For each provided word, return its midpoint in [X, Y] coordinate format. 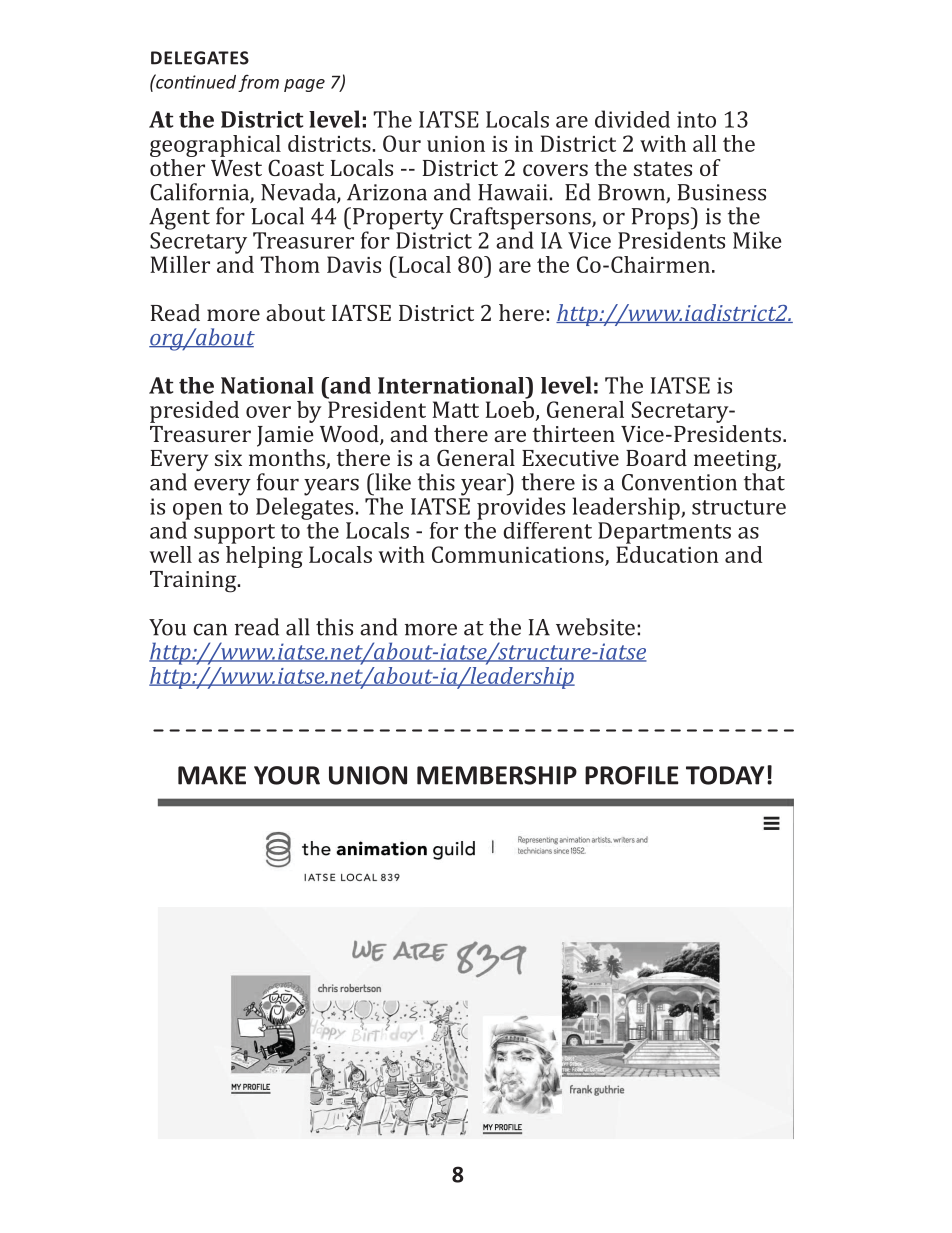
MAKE [212, 775]
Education [667, 553]
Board [656, 457]
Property [398, 220]
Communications [519, 555]
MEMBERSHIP [497, 775]
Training [194, 582]
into [696, 119]
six [228, 458]
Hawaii [514, 192]
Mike [757, 240]
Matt [455, 409]
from [258, 83]
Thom [290, 264]
